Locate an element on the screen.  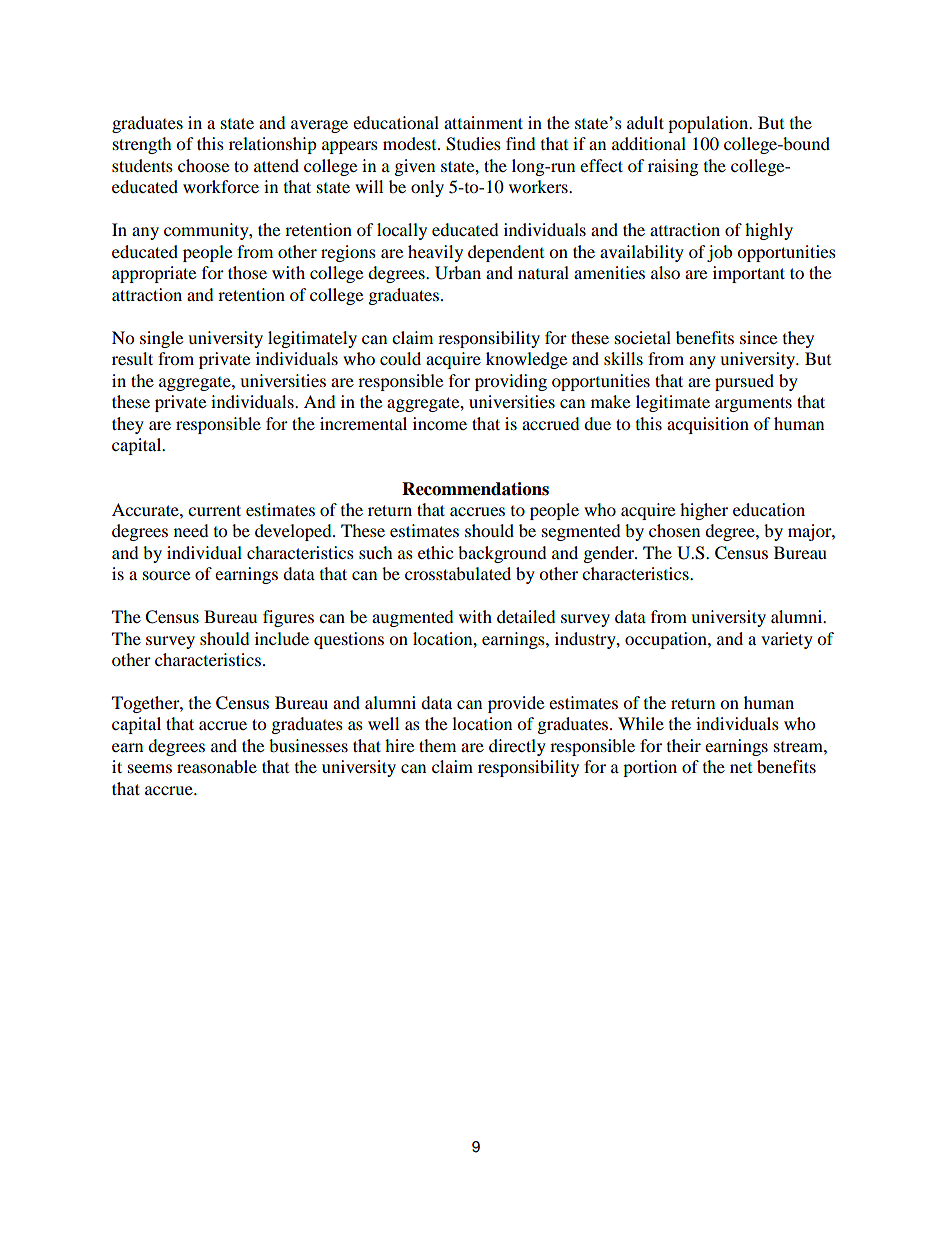
current is located at coordinates (214, 510).
